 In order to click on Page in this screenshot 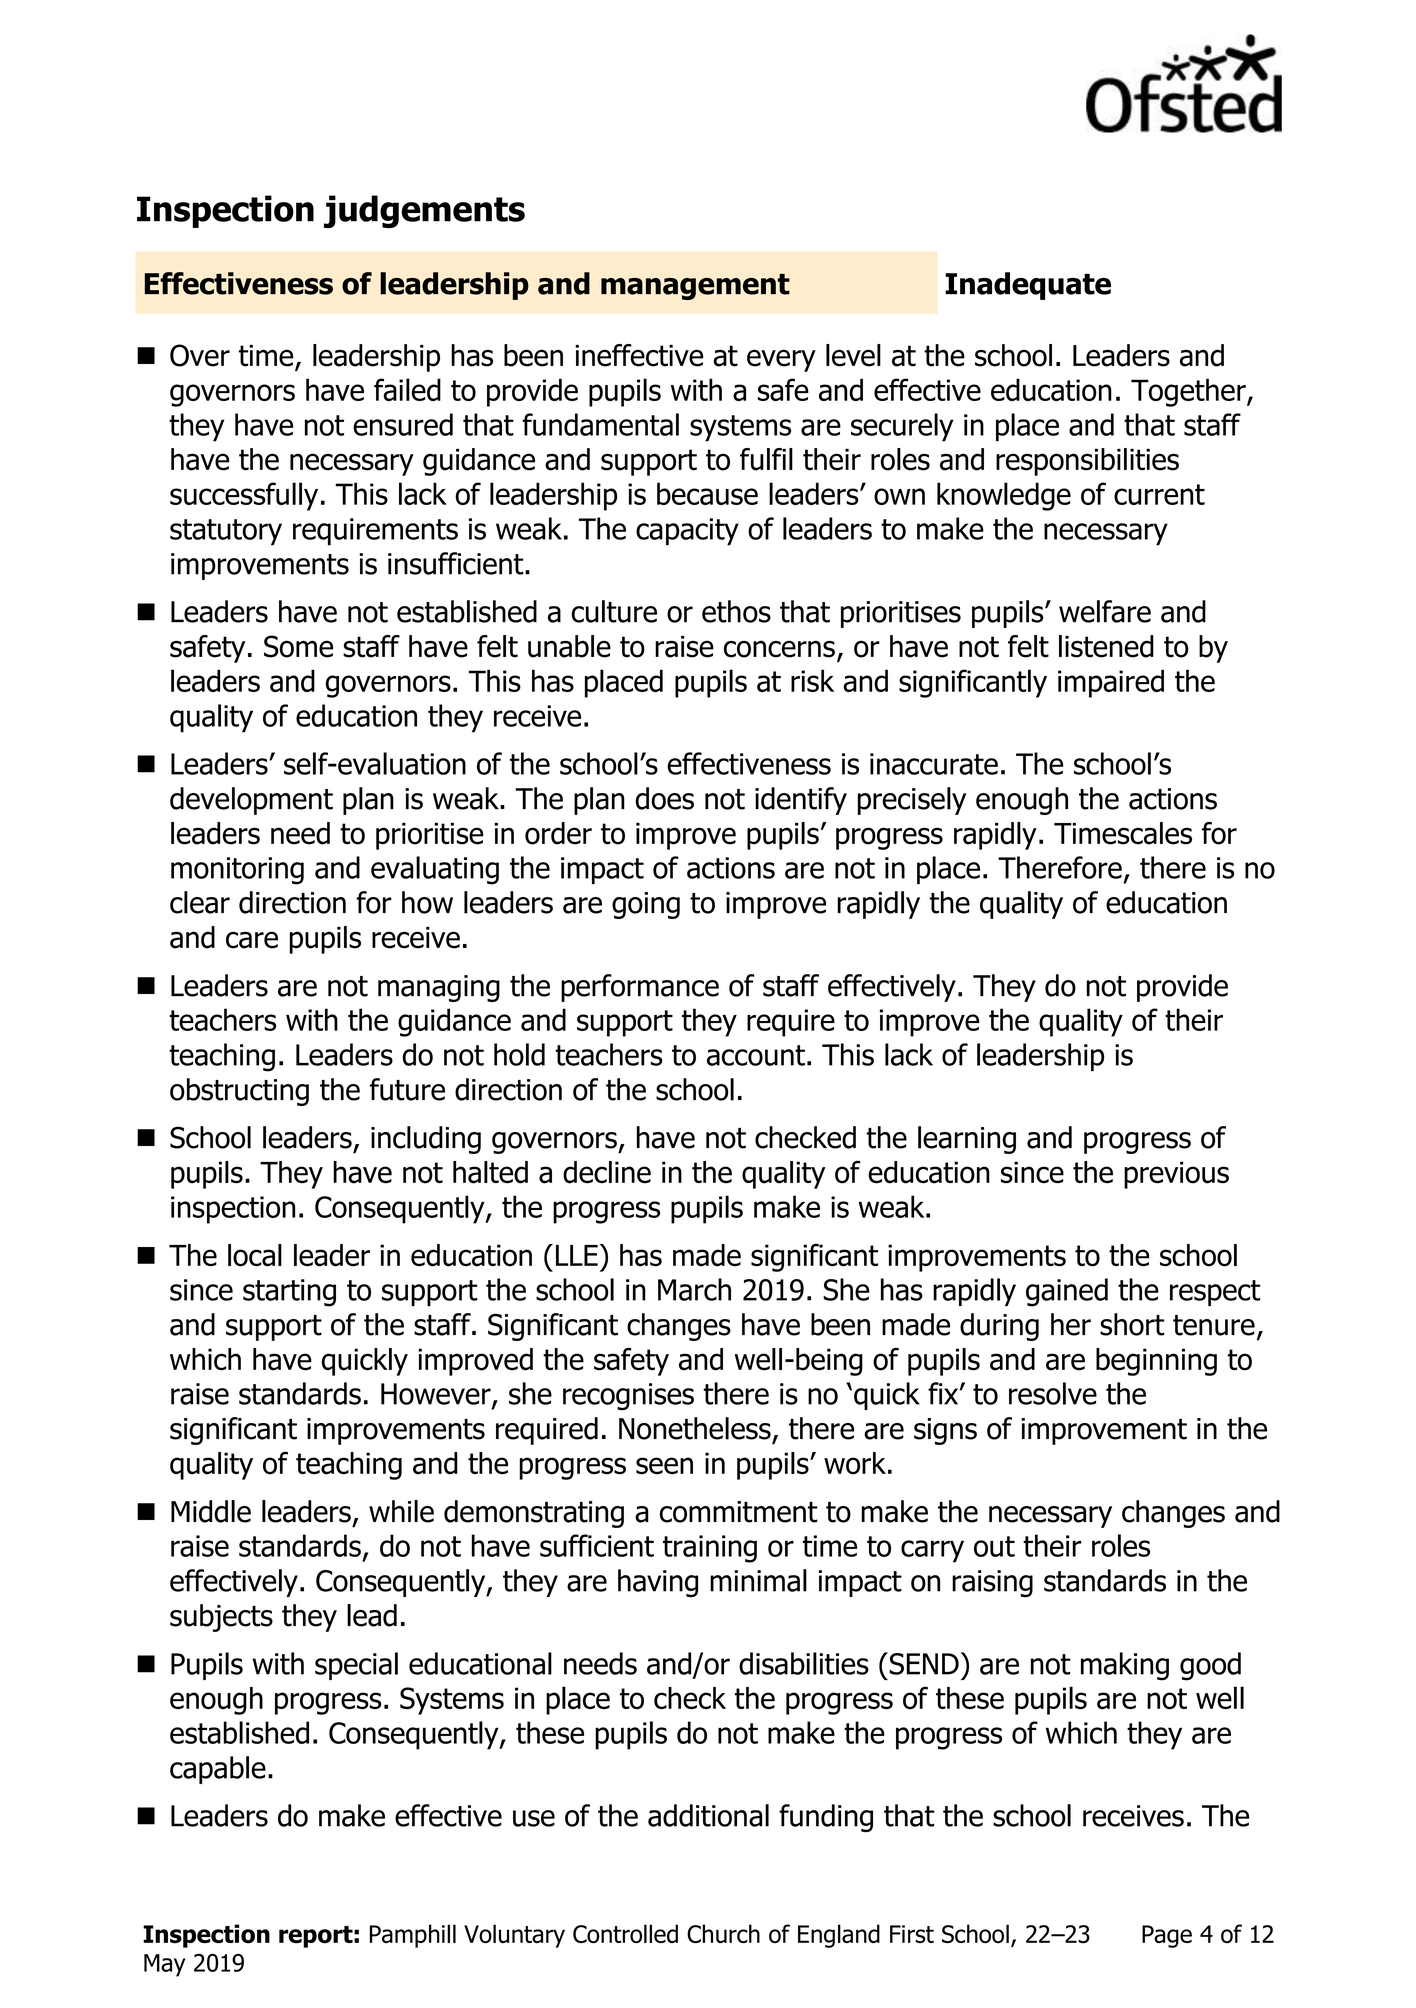, I will do `click(1167, 1936)`.
